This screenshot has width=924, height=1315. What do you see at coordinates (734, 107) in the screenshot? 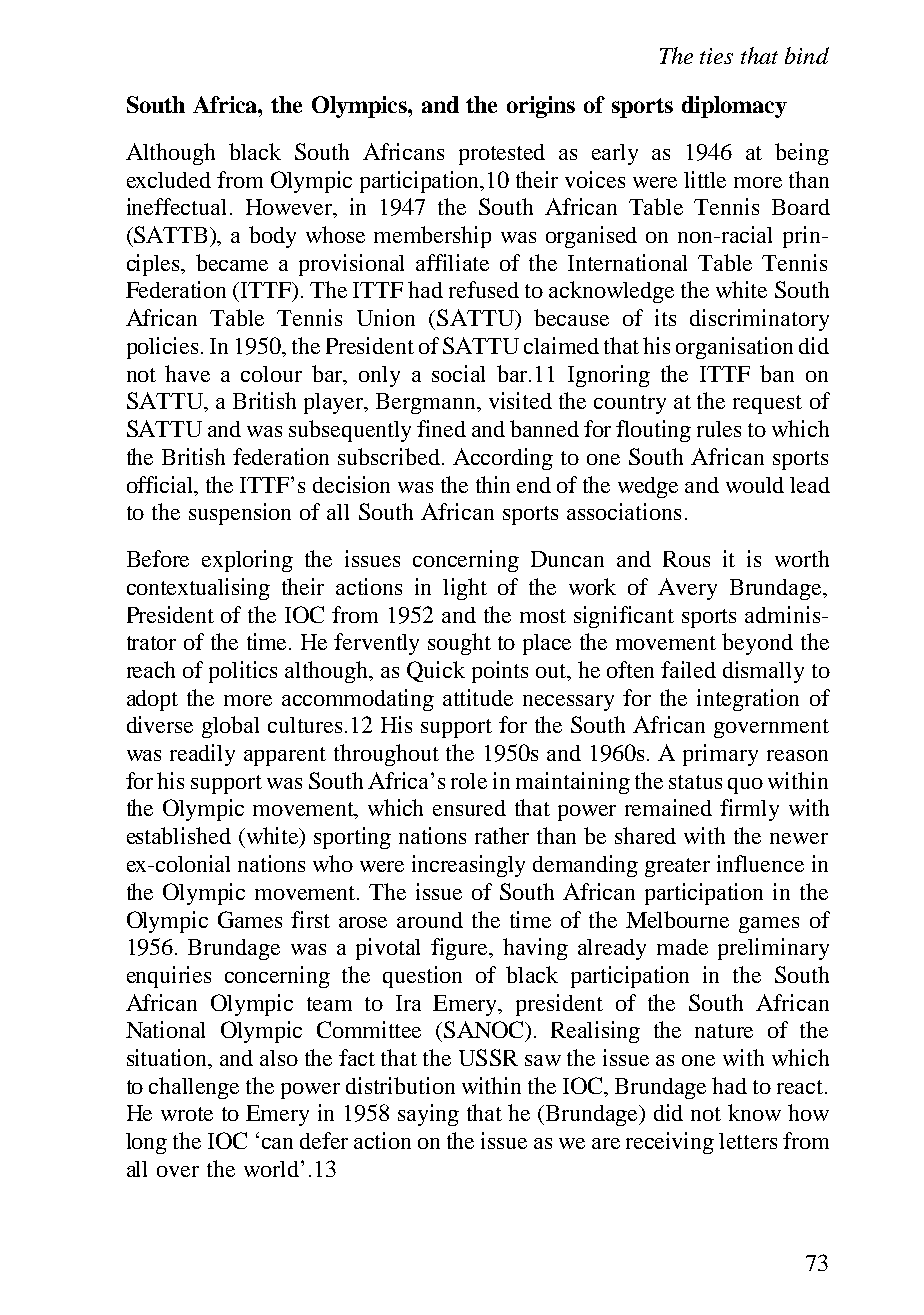
I see `diplomacy` at bounding box center [734, 107].
